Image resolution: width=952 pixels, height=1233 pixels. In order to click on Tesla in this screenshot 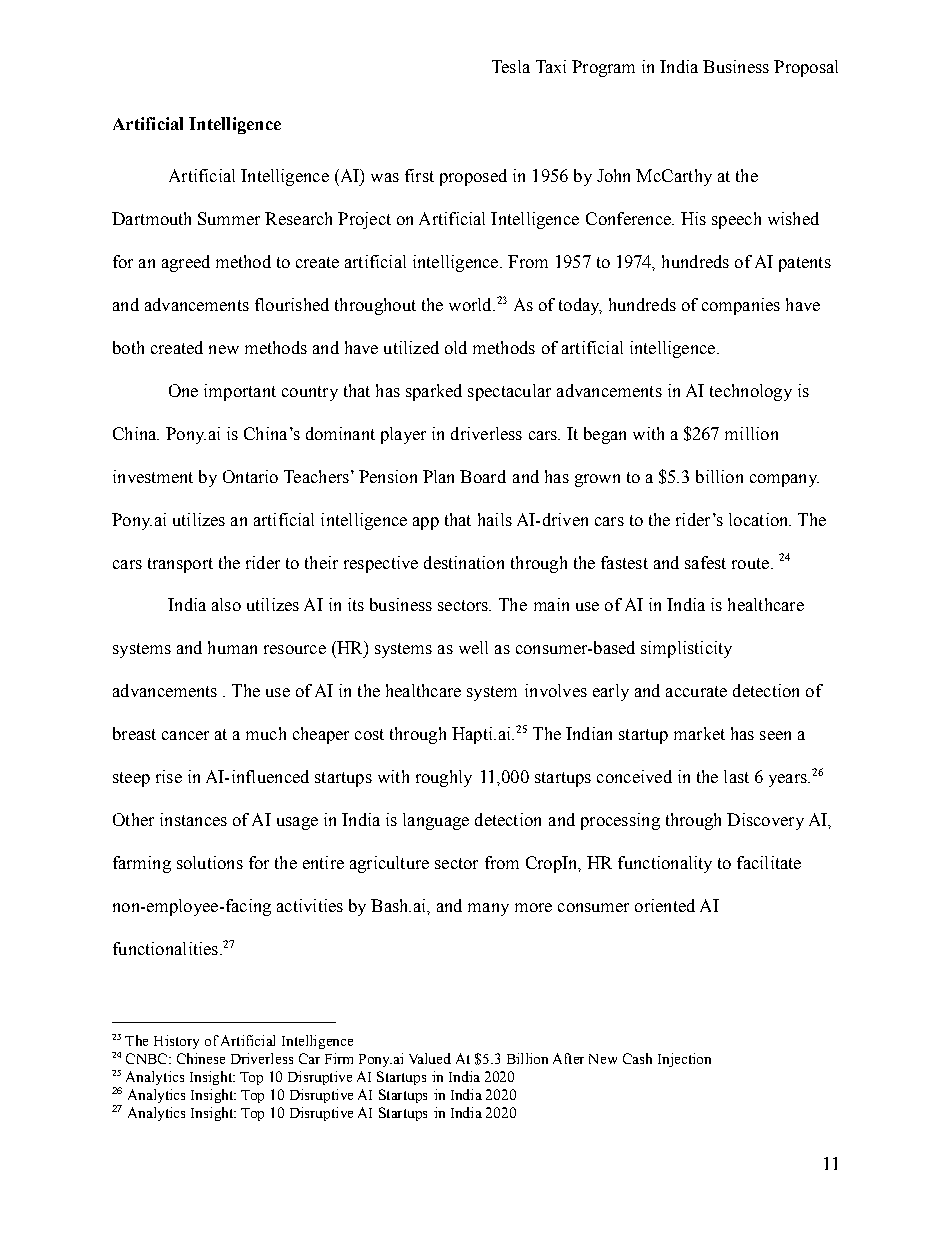, I will do `click(511, 66)`.
